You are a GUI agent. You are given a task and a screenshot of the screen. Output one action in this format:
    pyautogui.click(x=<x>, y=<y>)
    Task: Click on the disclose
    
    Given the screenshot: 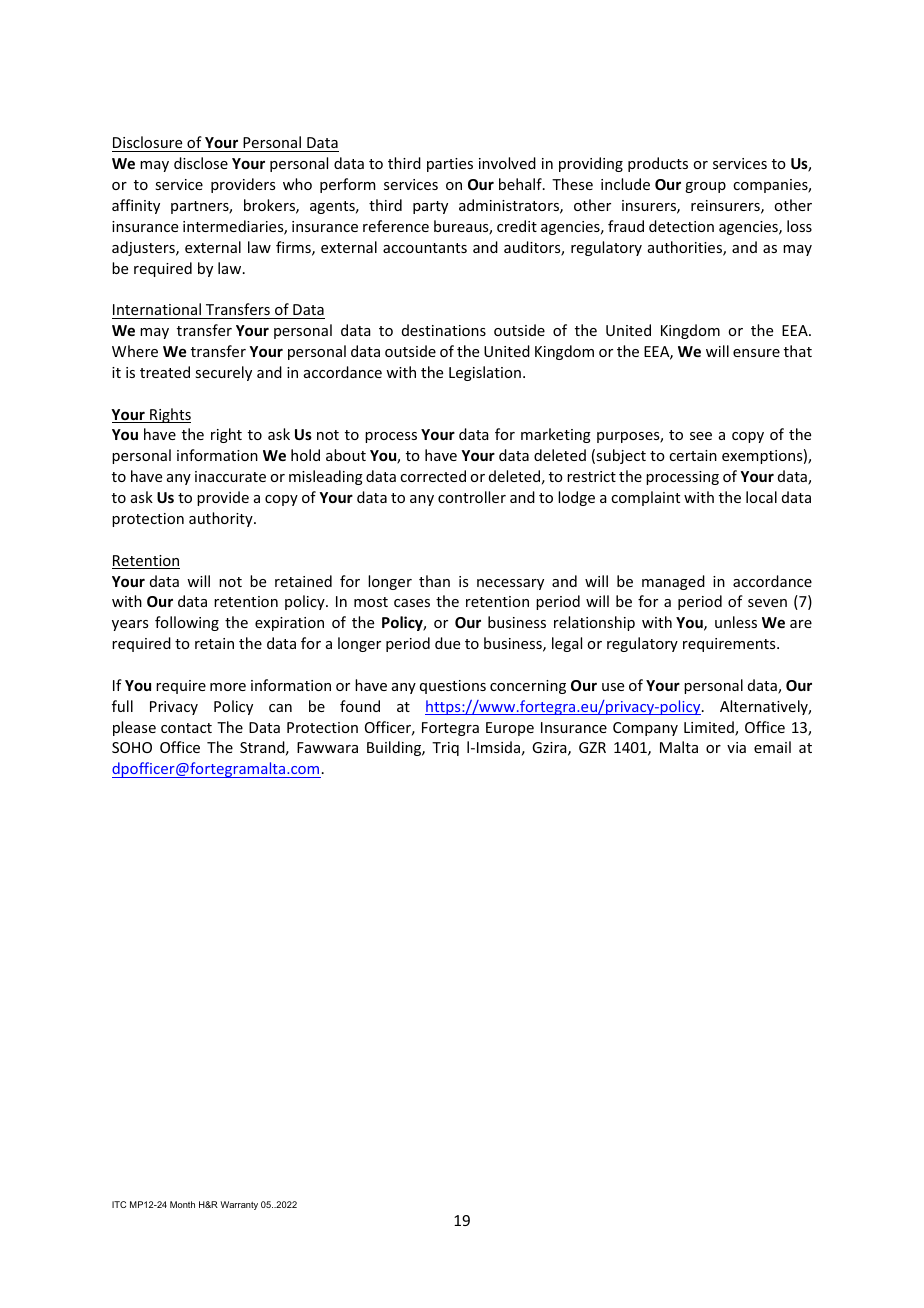 What is the action you would take?
    pyautogui.click(x=201, y=163)
